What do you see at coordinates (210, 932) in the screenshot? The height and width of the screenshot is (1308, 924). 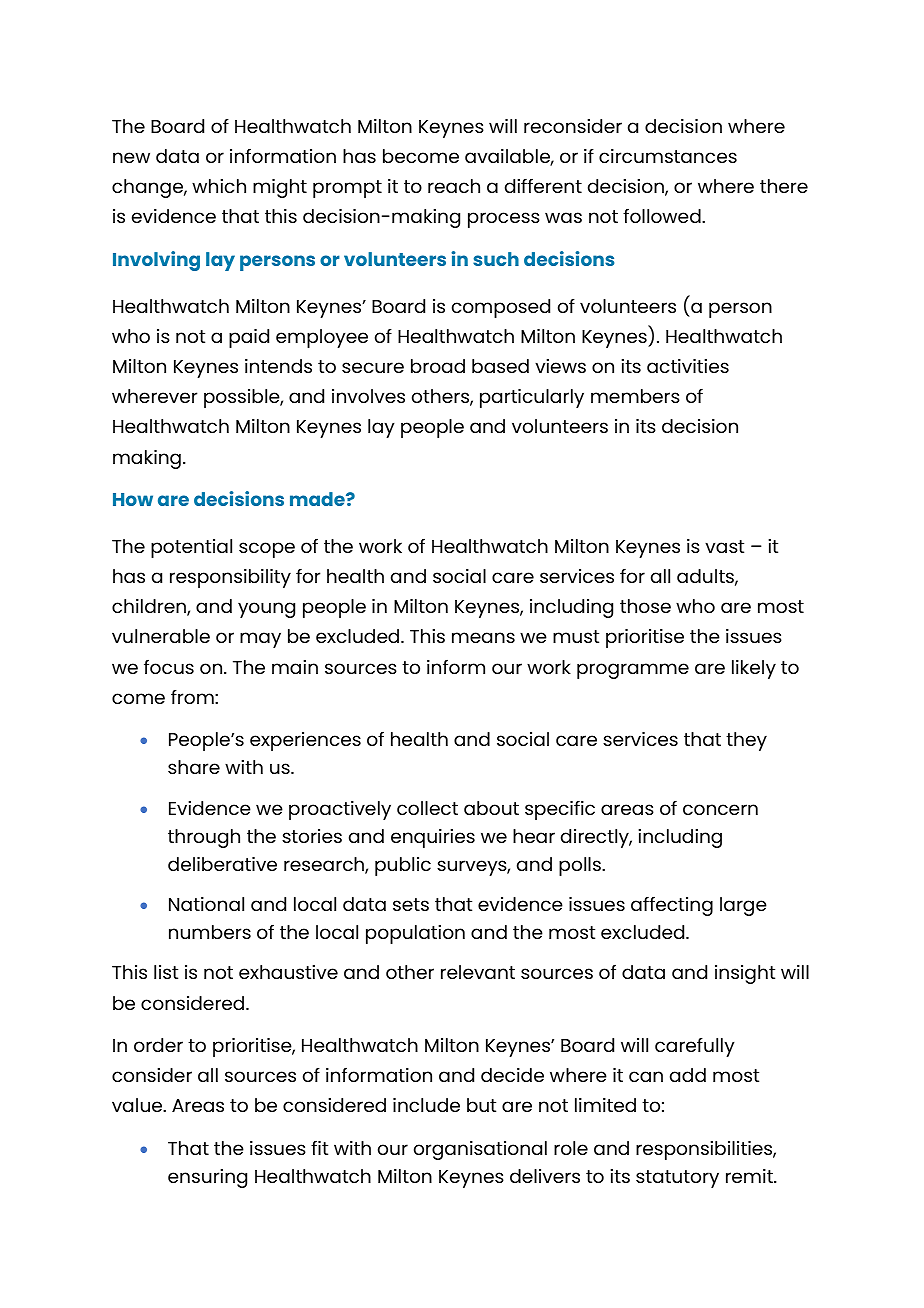 I see `numbers` at bounding box center [210, 932].
